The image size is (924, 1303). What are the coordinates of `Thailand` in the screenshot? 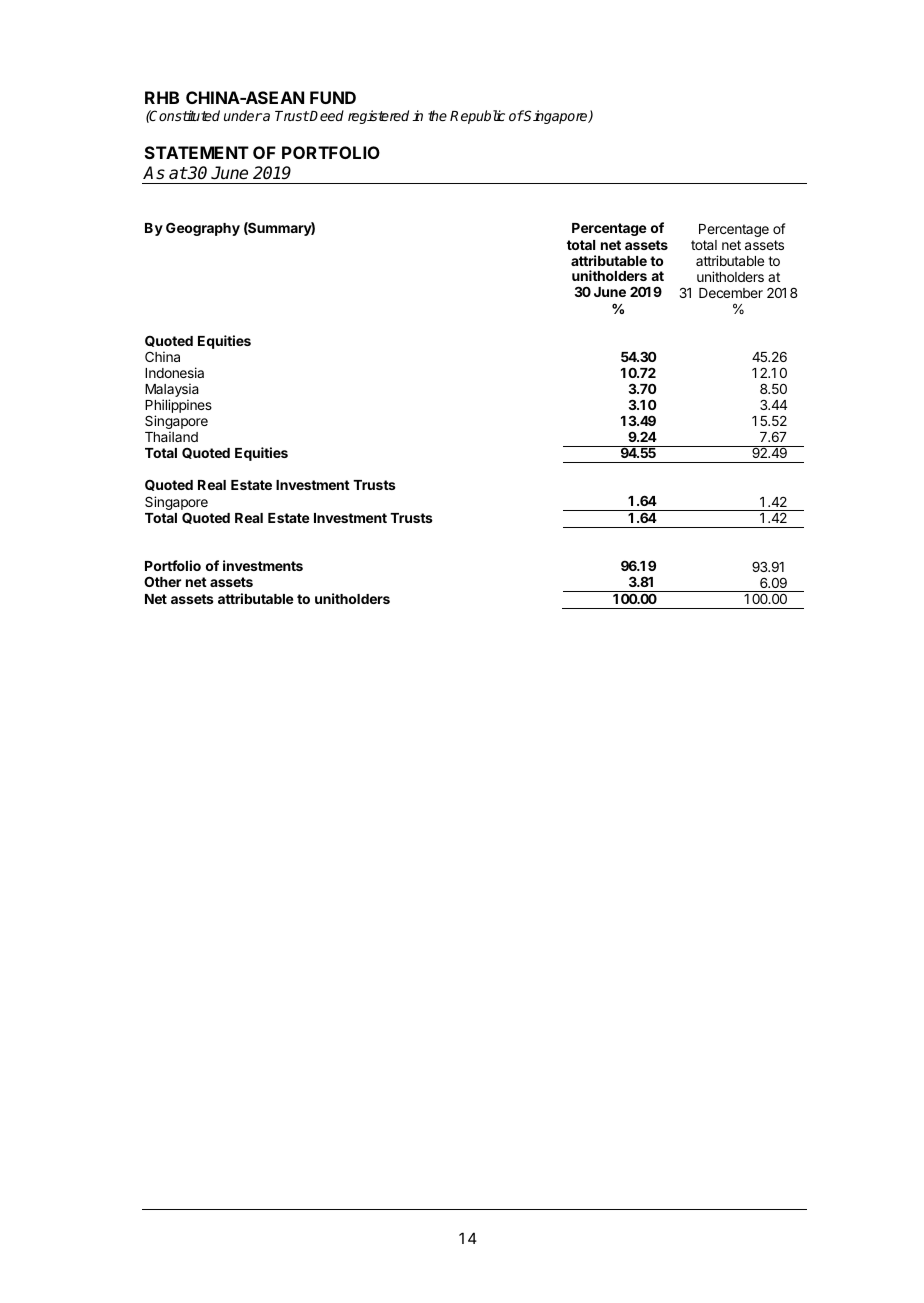 It's located at (171, 436).
